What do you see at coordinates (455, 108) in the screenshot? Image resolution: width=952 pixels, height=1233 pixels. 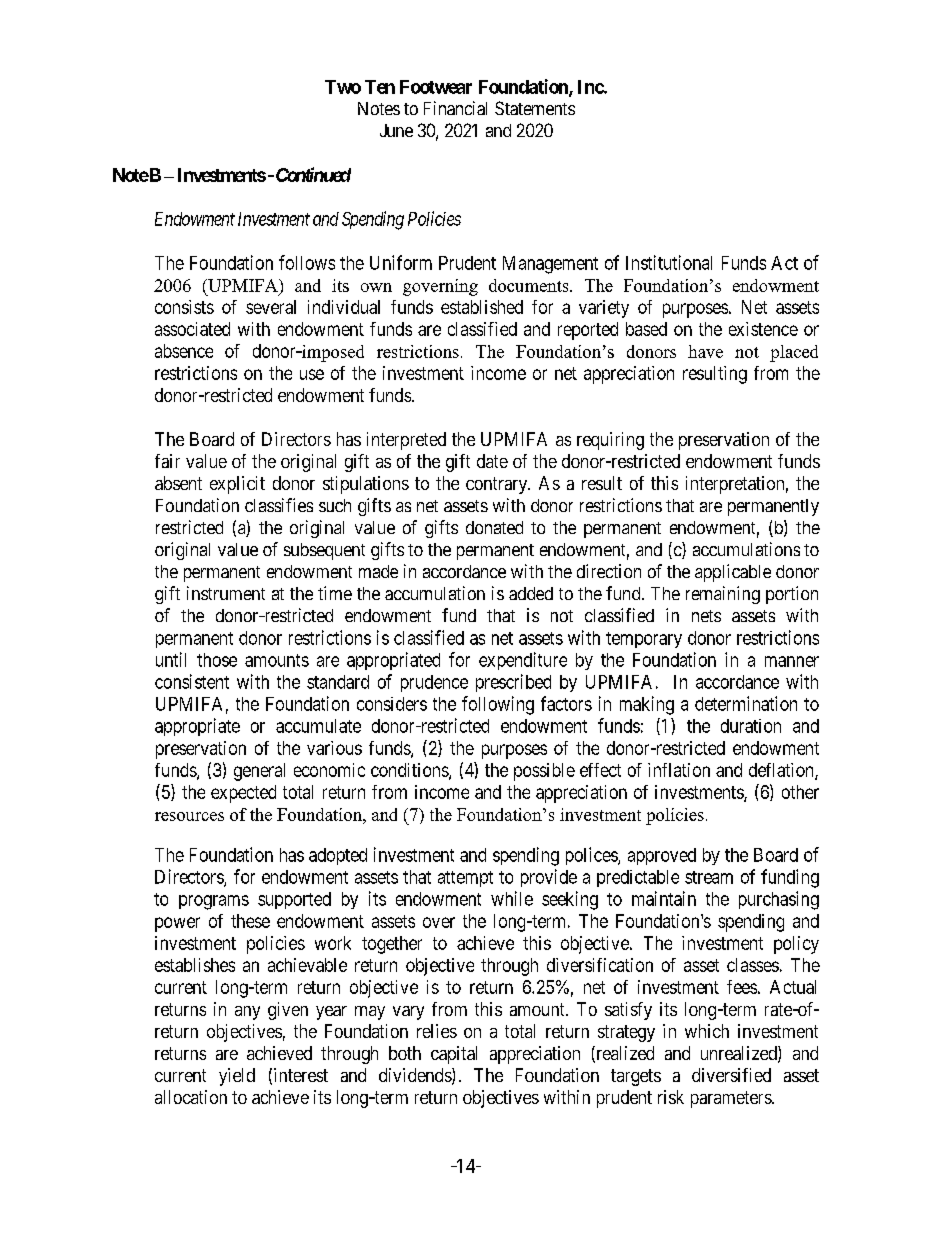 I see `Financial` at bounding box center [455, 108].
